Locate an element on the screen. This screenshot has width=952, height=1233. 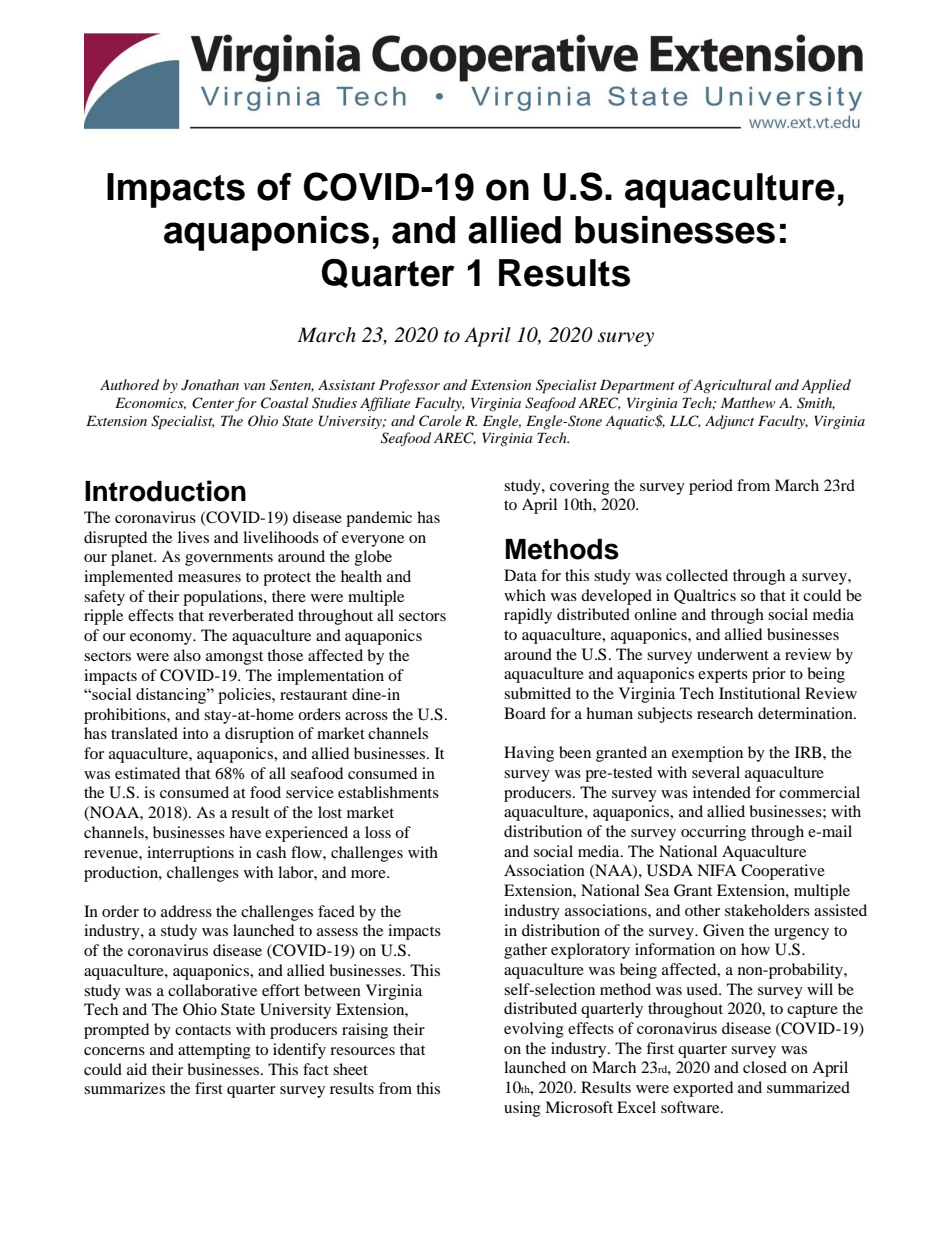
closed is located at coordinates (765, 1067).
